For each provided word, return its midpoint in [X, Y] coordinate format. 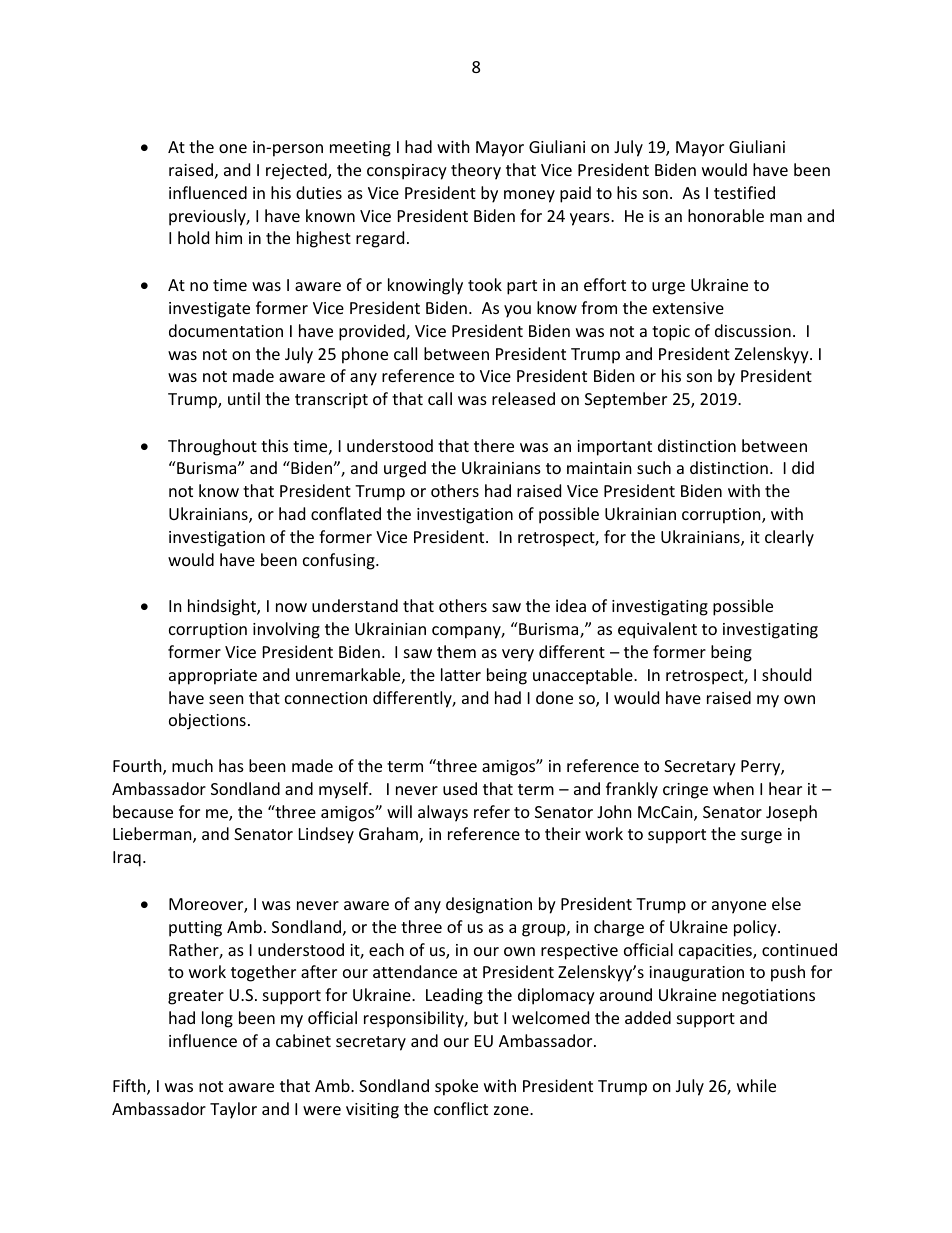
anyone [739, 907]
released [523, 398]
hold [193, 237]
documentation [226, 330]
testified [744, 192]
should [786, 674]
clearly [789, 538]
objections [207, 721]
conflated [346, 513]
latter [461, 674]
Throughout [212, 447]
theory [476, 171]
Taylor [233, 1110]
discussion [753, 330]
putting [195, 929]
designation [489, 905]
